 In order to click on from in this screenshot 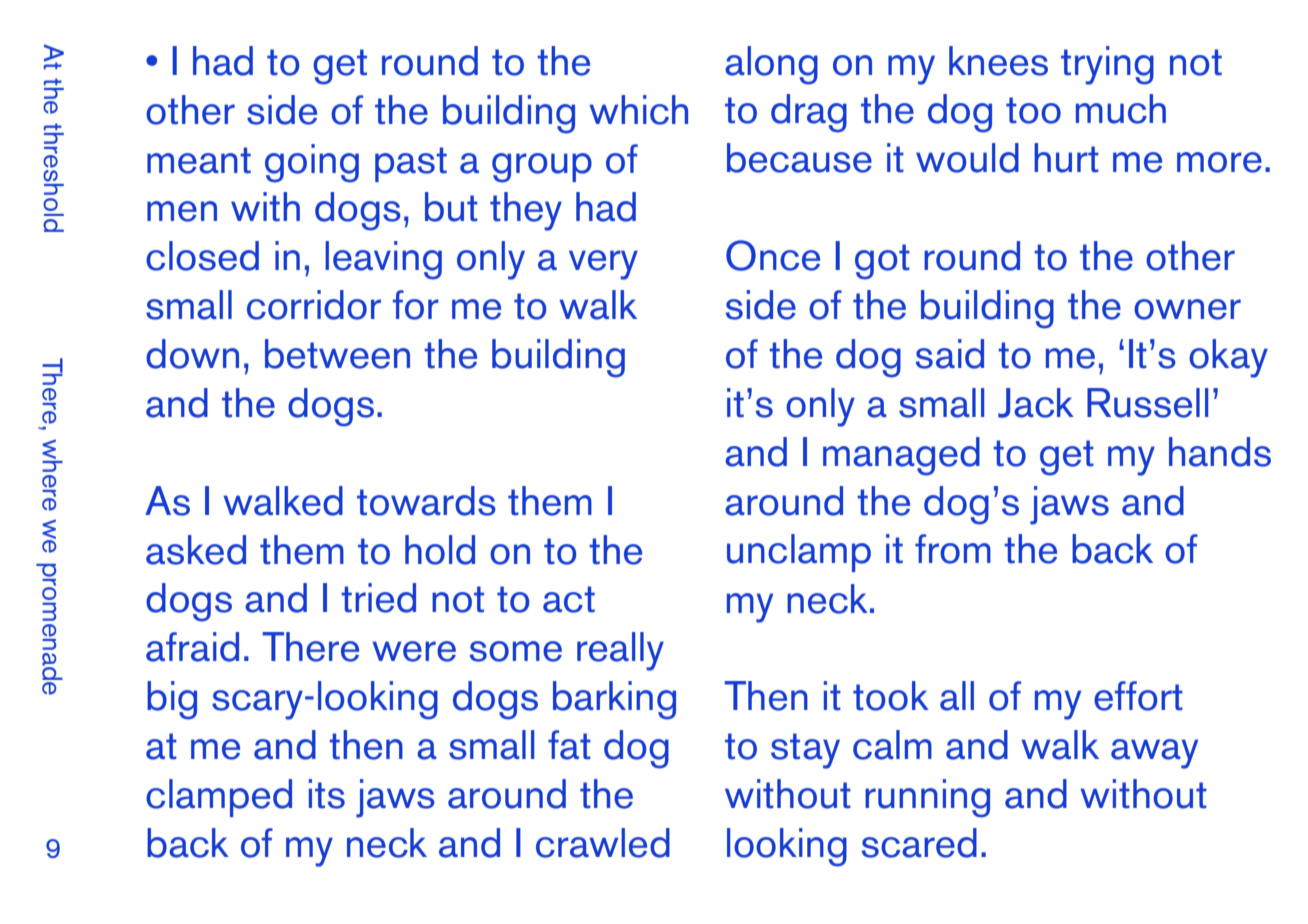, I will do `click(953, 549)`.
